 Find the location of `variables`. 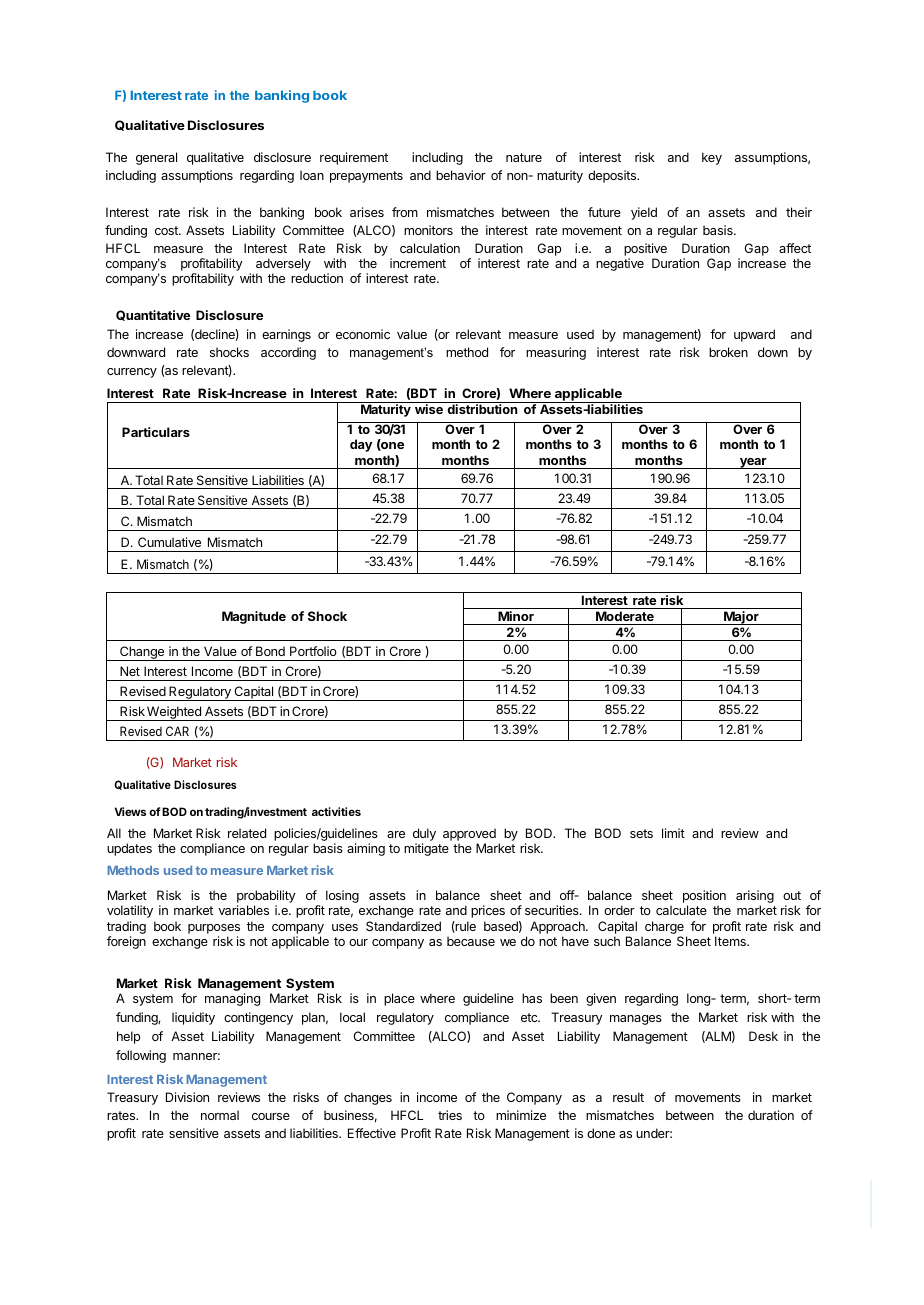

variables is located at coordinates (243, 910).
